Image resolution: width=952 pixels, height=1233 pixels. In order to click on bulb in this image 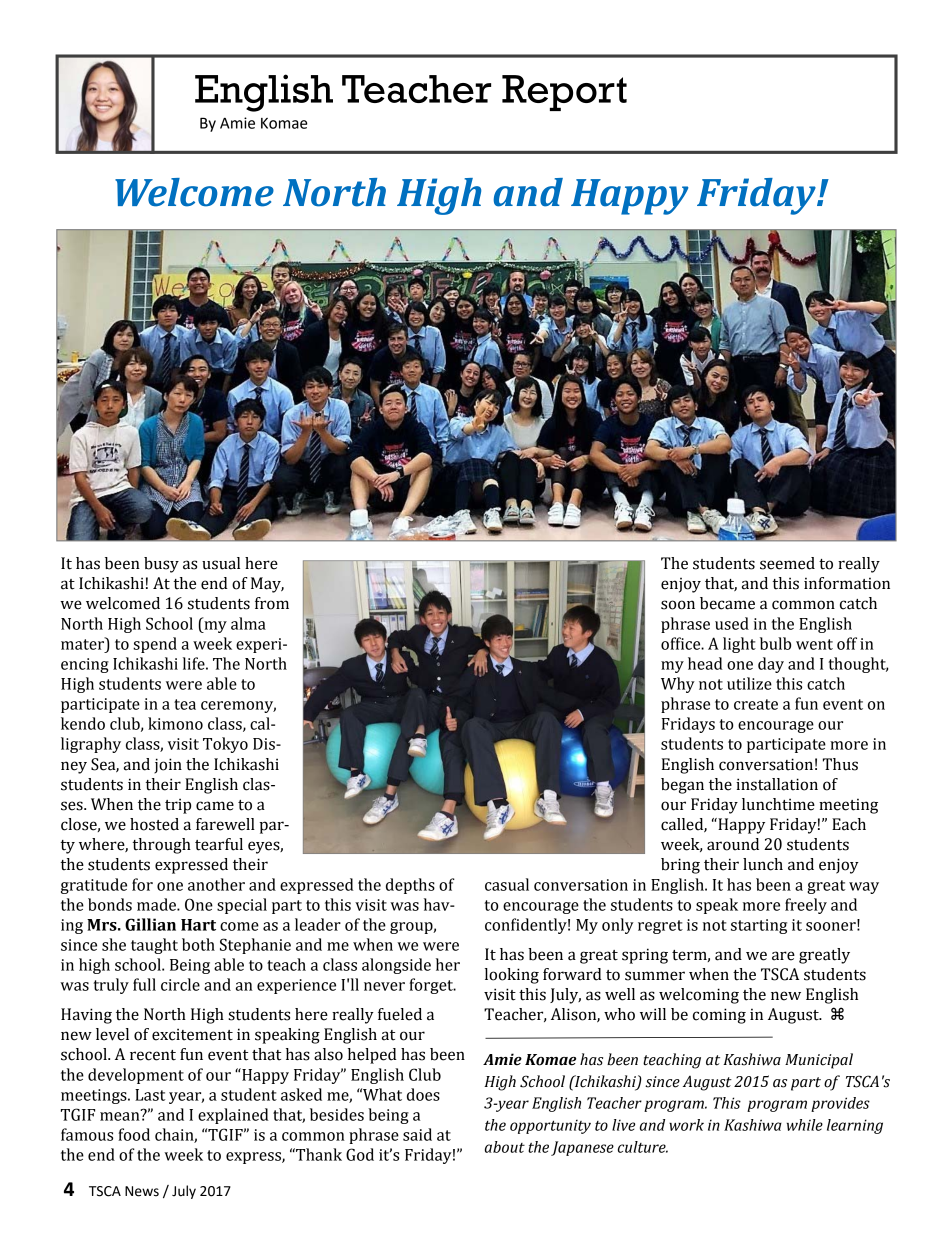, I will do `click(775, 643)`.
